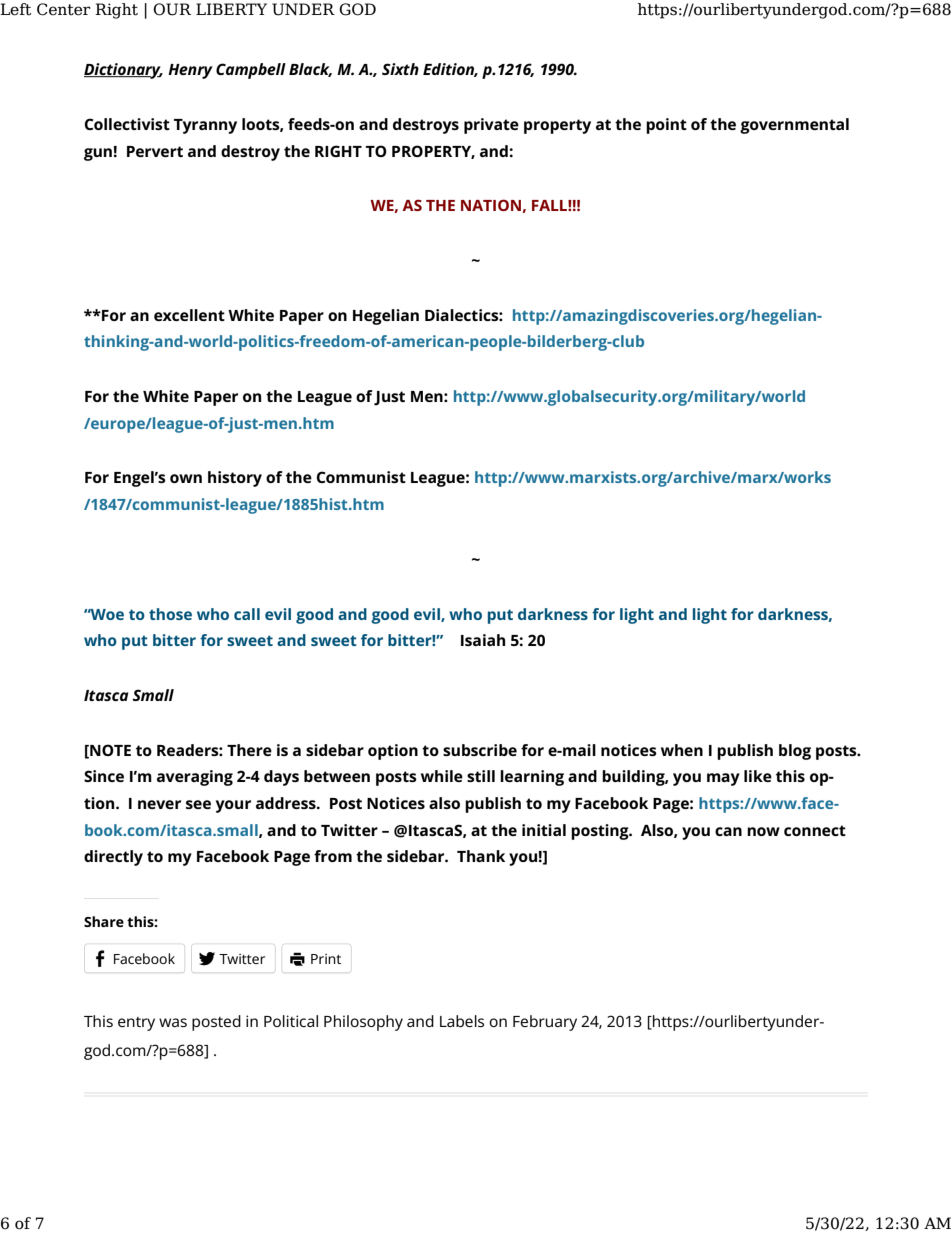 The image size is (952, 1233). What do you see at coordinates (136, 1024) in the page?
I see `entry` at bounding box center [136, 1024].
